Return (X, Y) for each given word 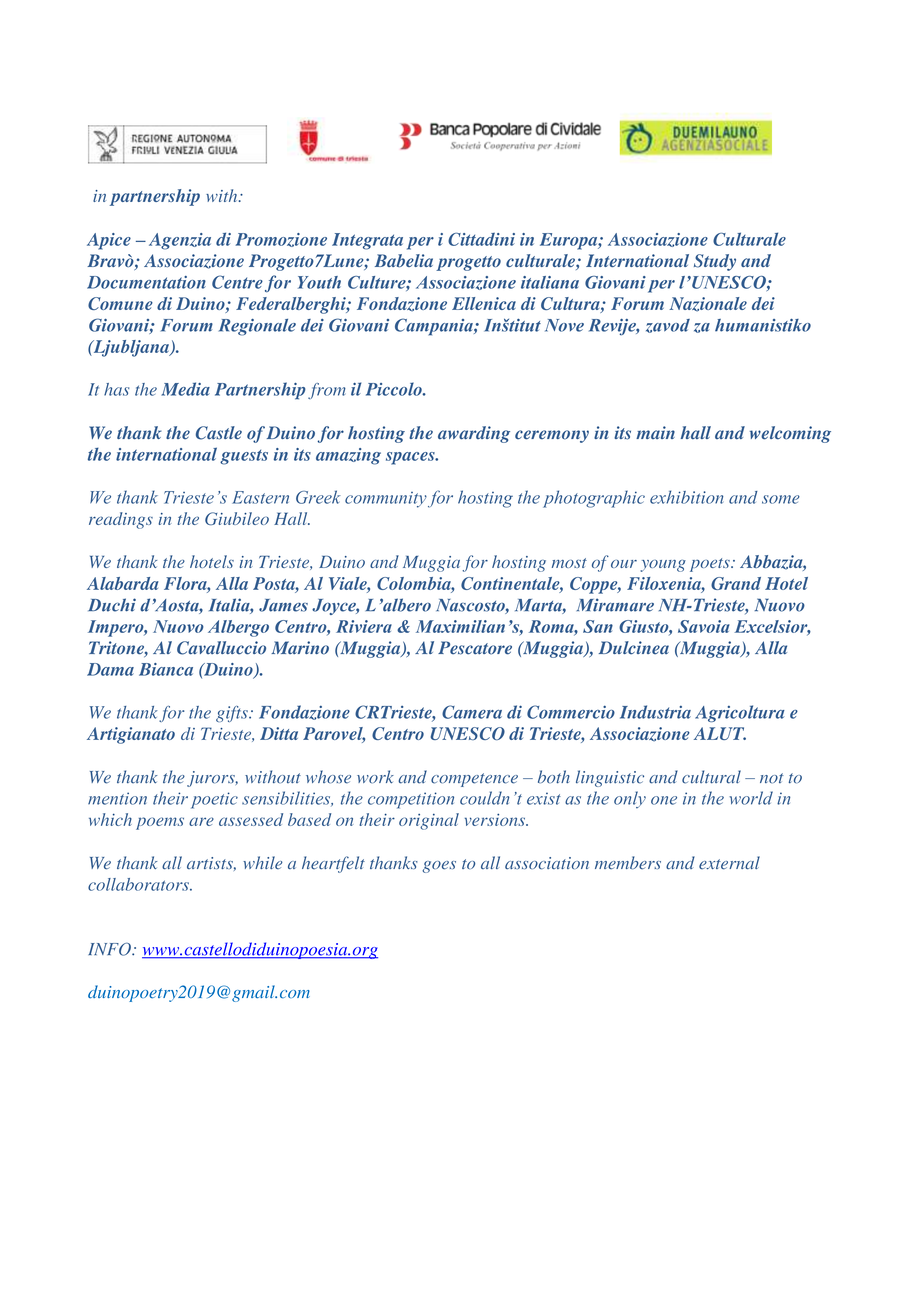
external (729, 863)
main (655, 432)
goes (439, 867)
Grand (736, 583)
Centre (237, 282)
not (772, 778)
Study (715, 262)
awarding (474, 434)
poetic (214, 800)
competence (474, 780)
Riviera (364, 626)
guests (244, 457)
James (283, 605)
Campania (435, 327)
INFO (110, 949)
